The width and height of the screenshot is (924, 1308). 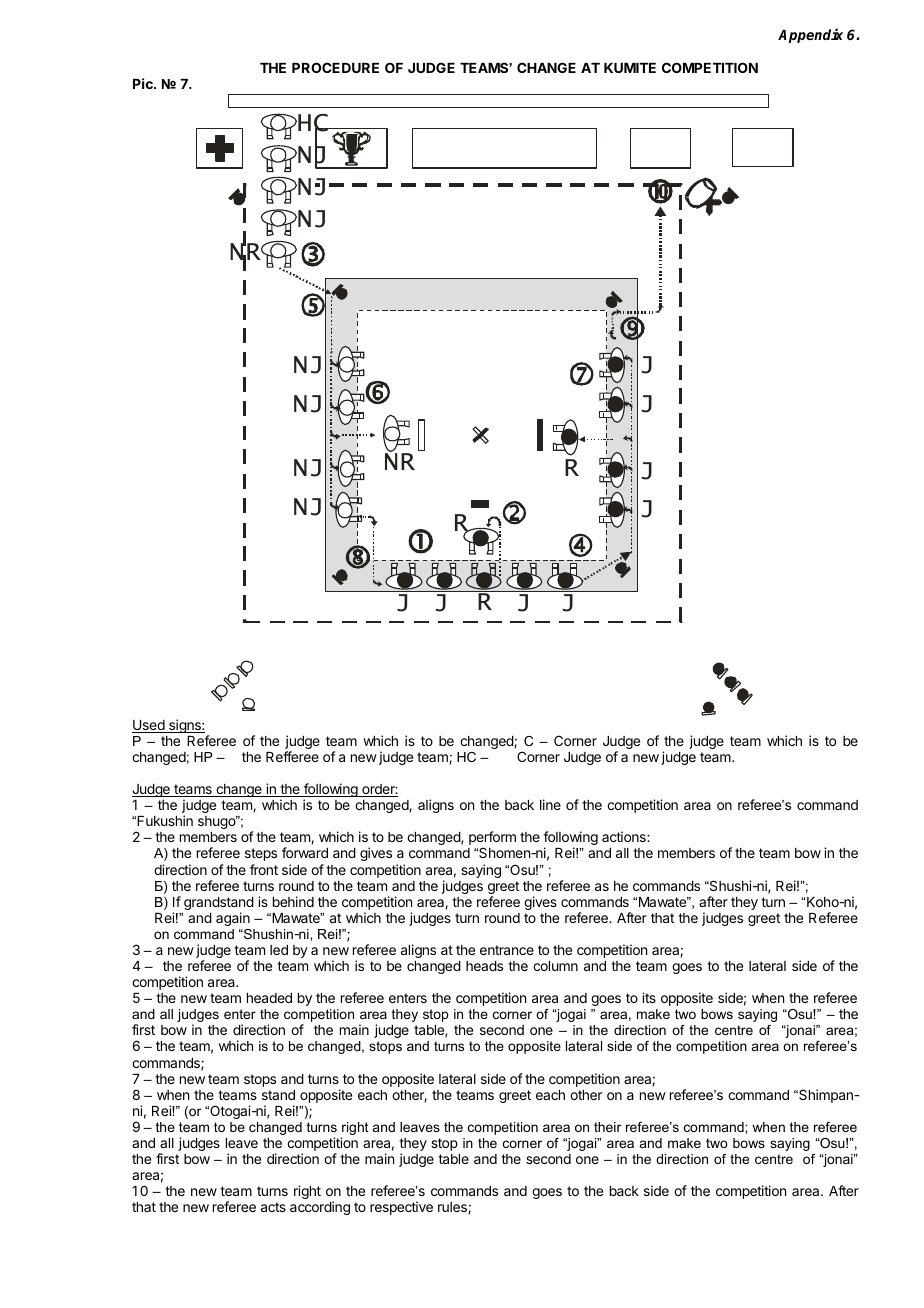 I want to click on acts, so click(x=273, y=1207).
